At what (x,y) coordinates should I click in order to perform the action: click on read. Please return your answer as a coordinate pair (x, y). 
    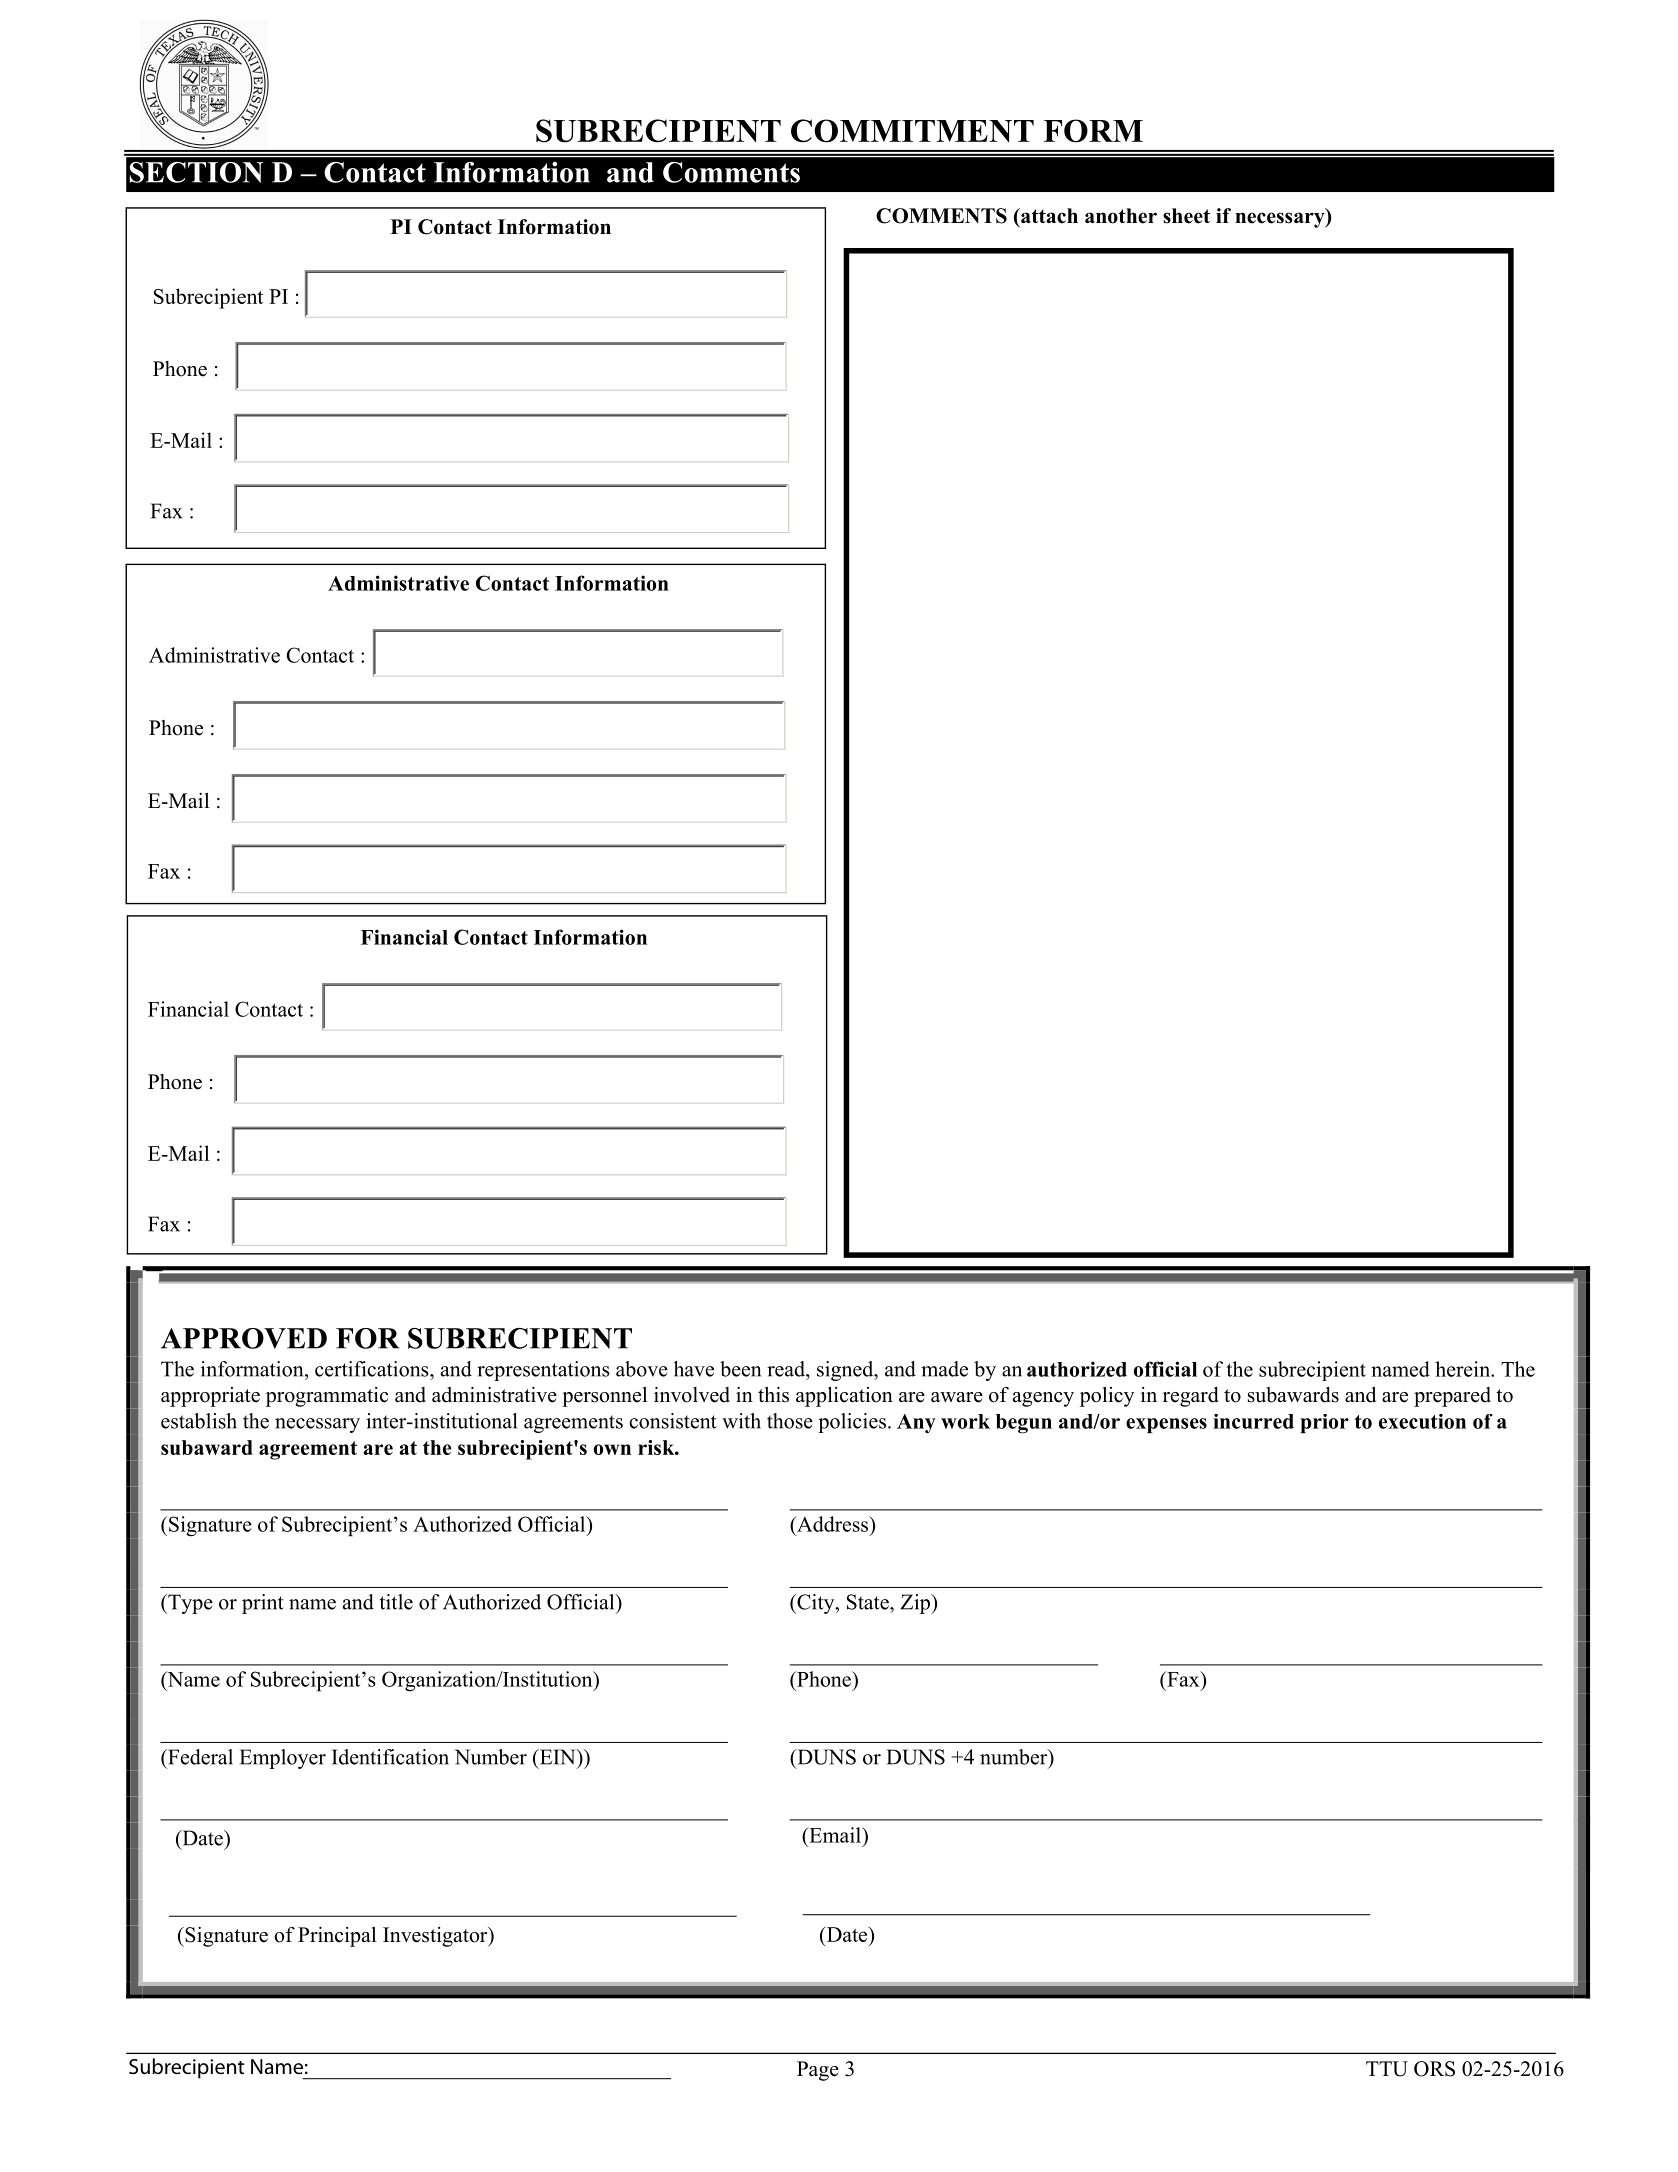
    Looking at the image, I should click on (787, 1369).
